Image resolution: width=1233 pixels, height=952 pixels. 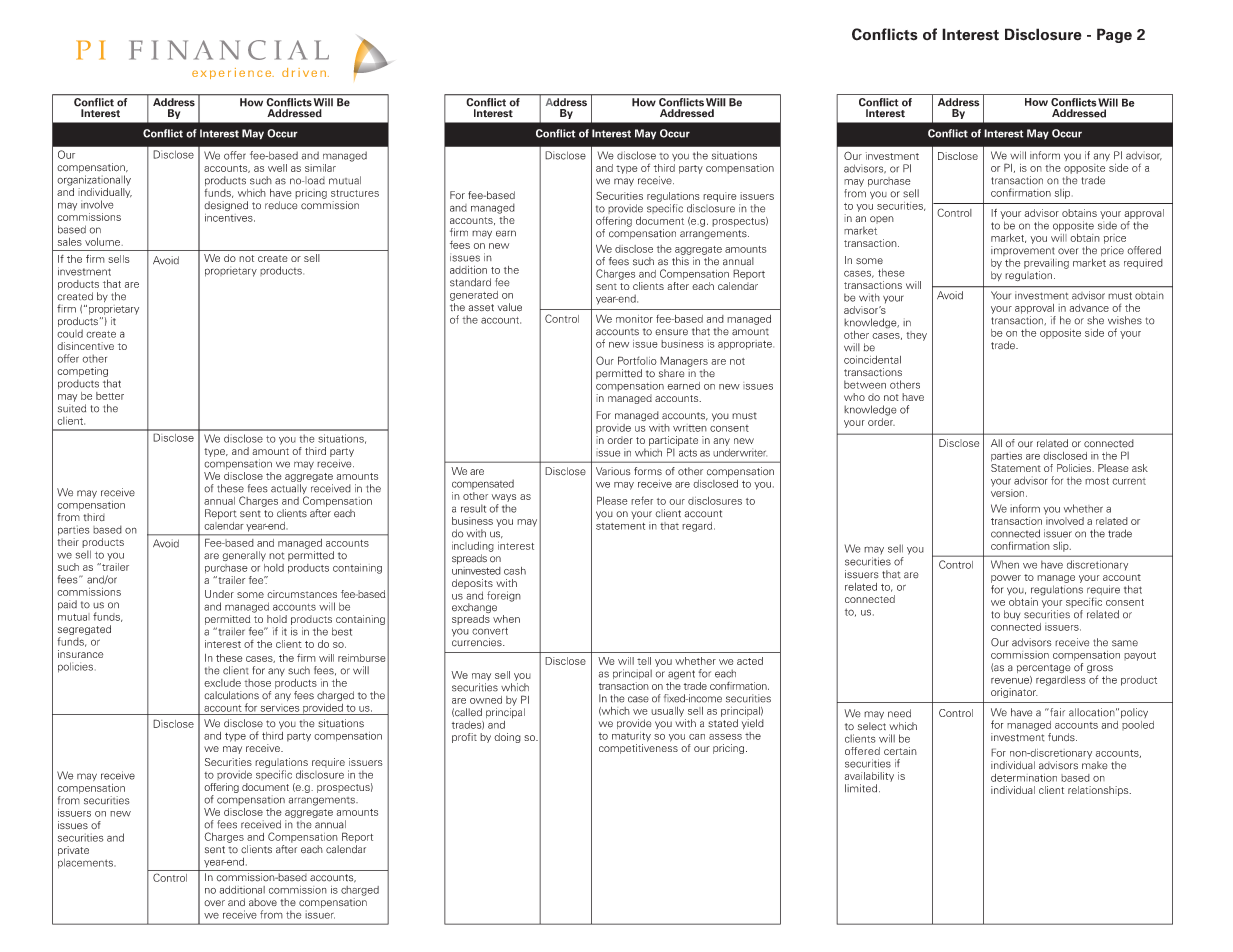 I want to click on above, so click(x=263, y=902).
